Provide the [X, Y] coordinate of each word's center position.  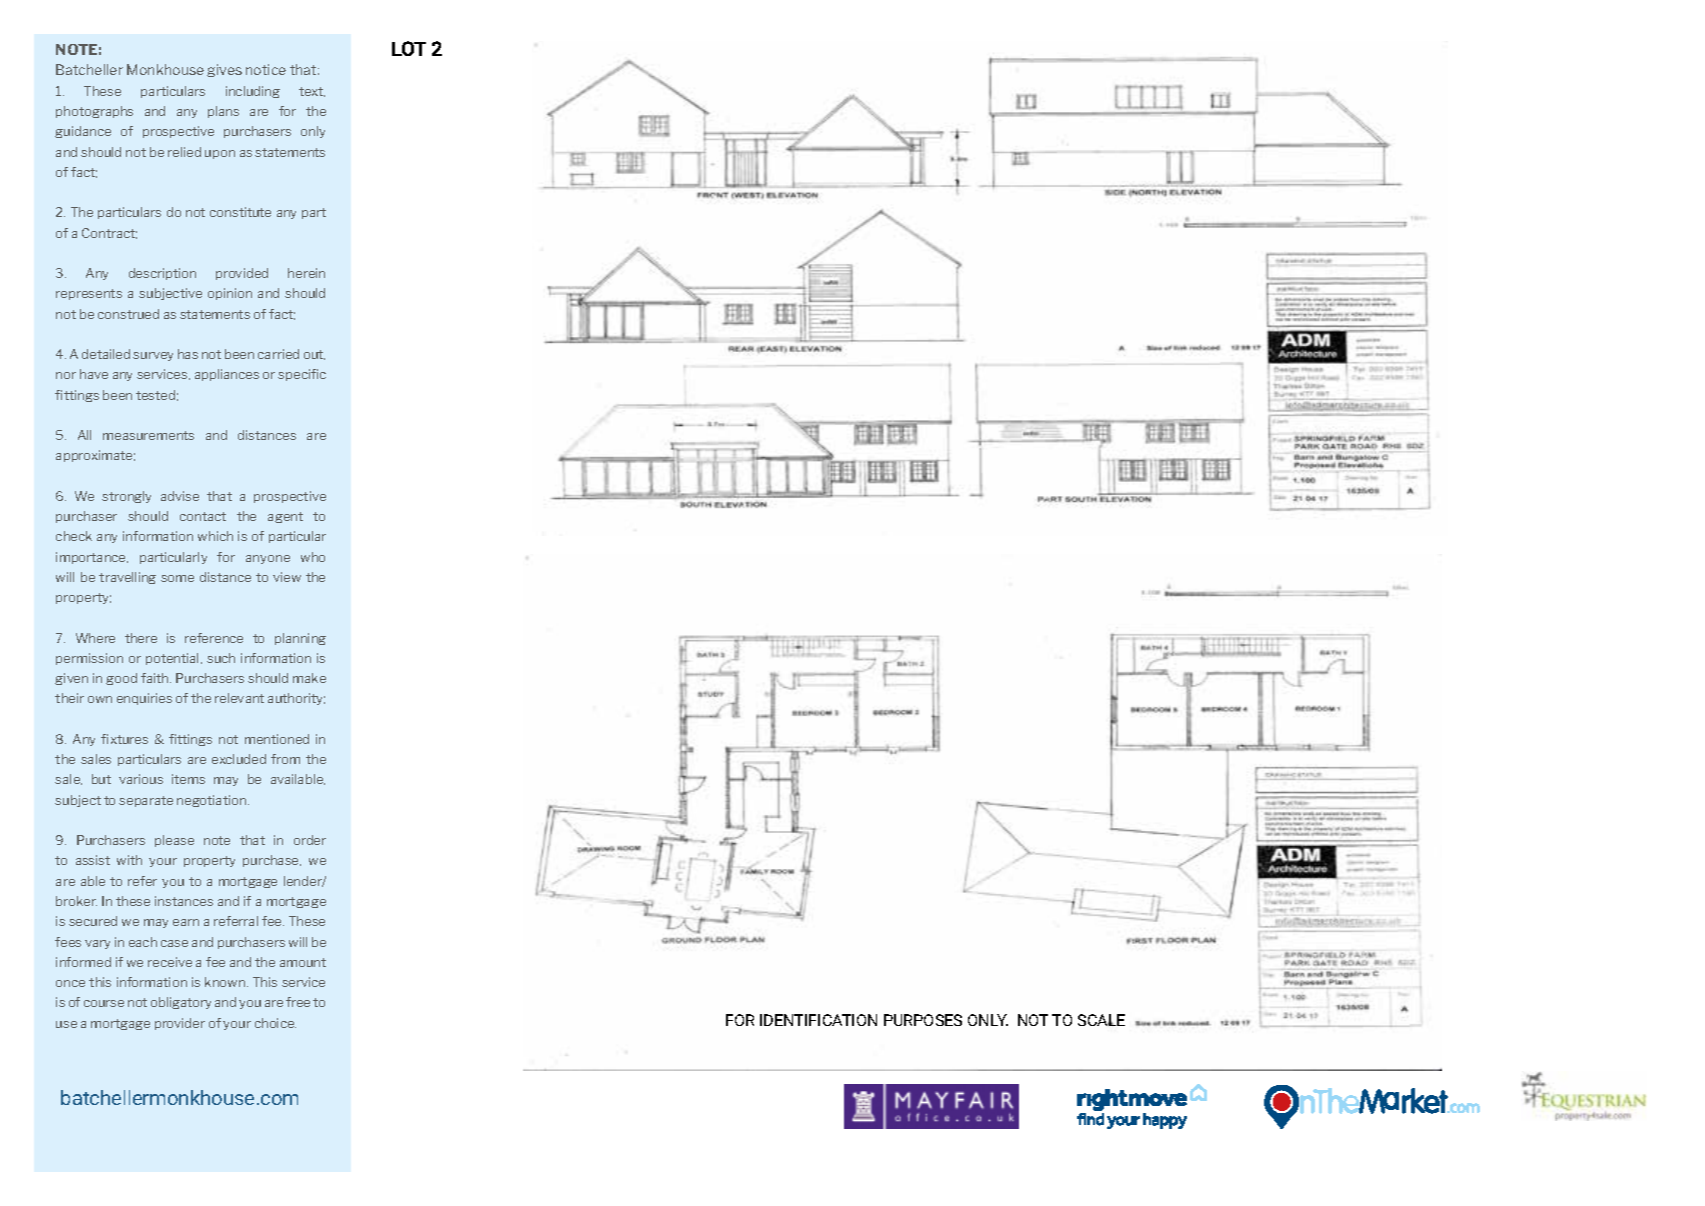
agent [285, 517]
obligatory [181, 1003]
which [215, 536]
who [313, 557]
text [312, 92]
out [314, 355]
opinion [230, 294]
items [188, 779]
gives [224, 70]
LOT [409, 48]
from [285, 759]
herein [306, 273]
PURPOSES [923, 1020]
